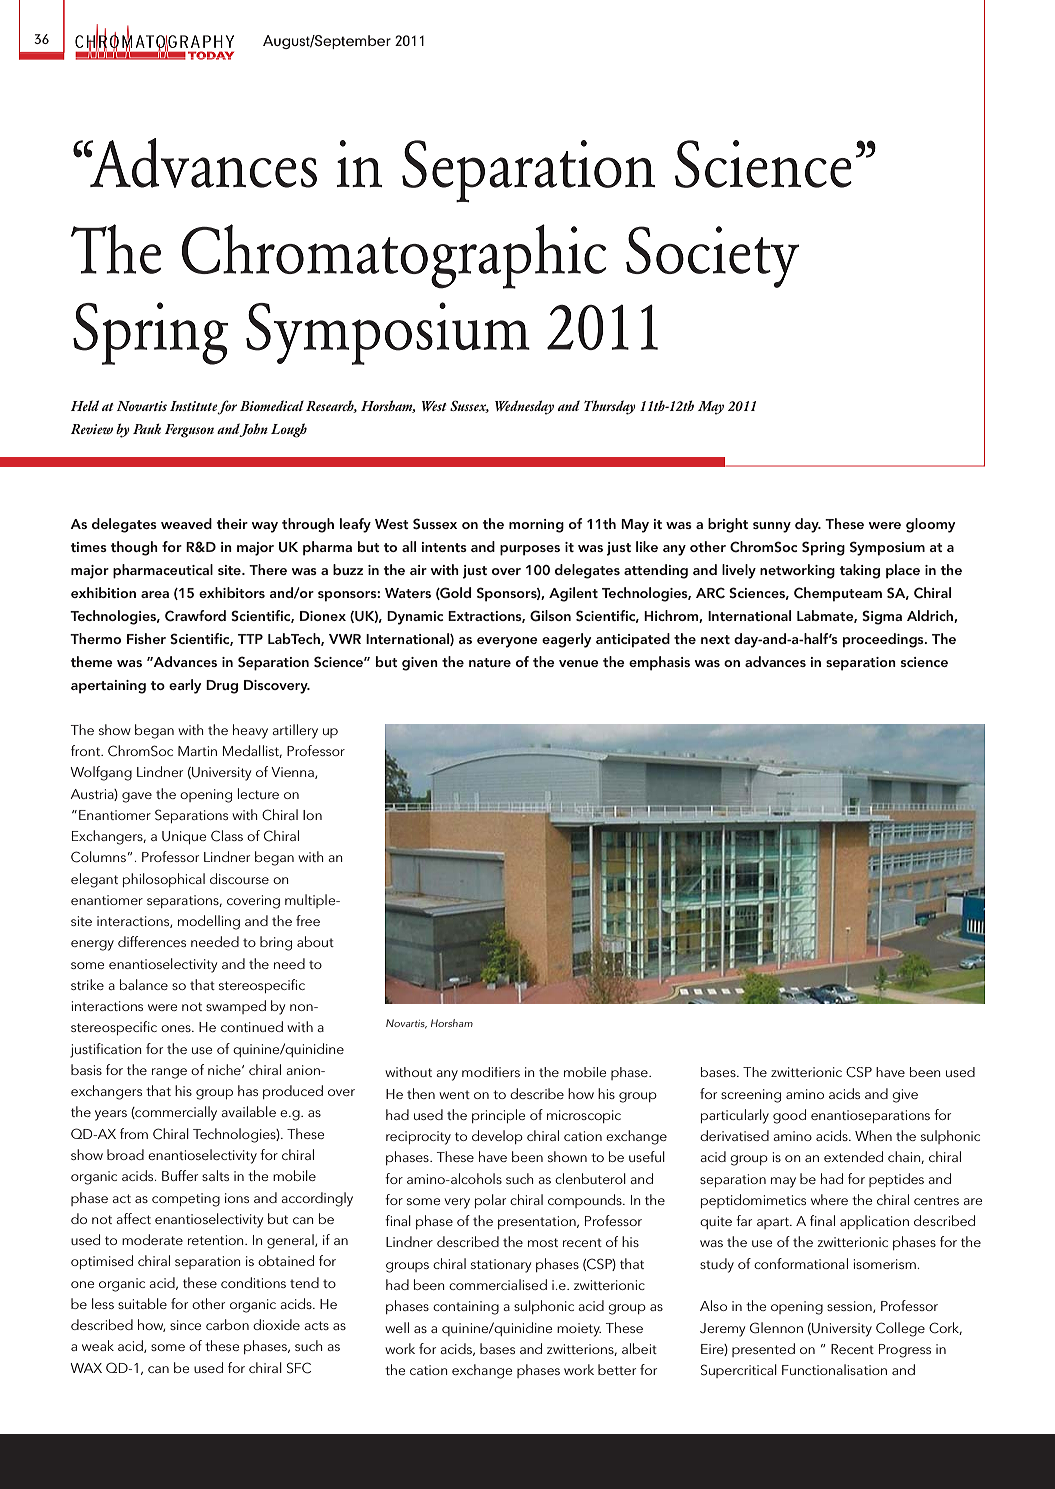 This screenshot has height=1489, width=1055. I want to click on Crawford, so click(195, 616).
